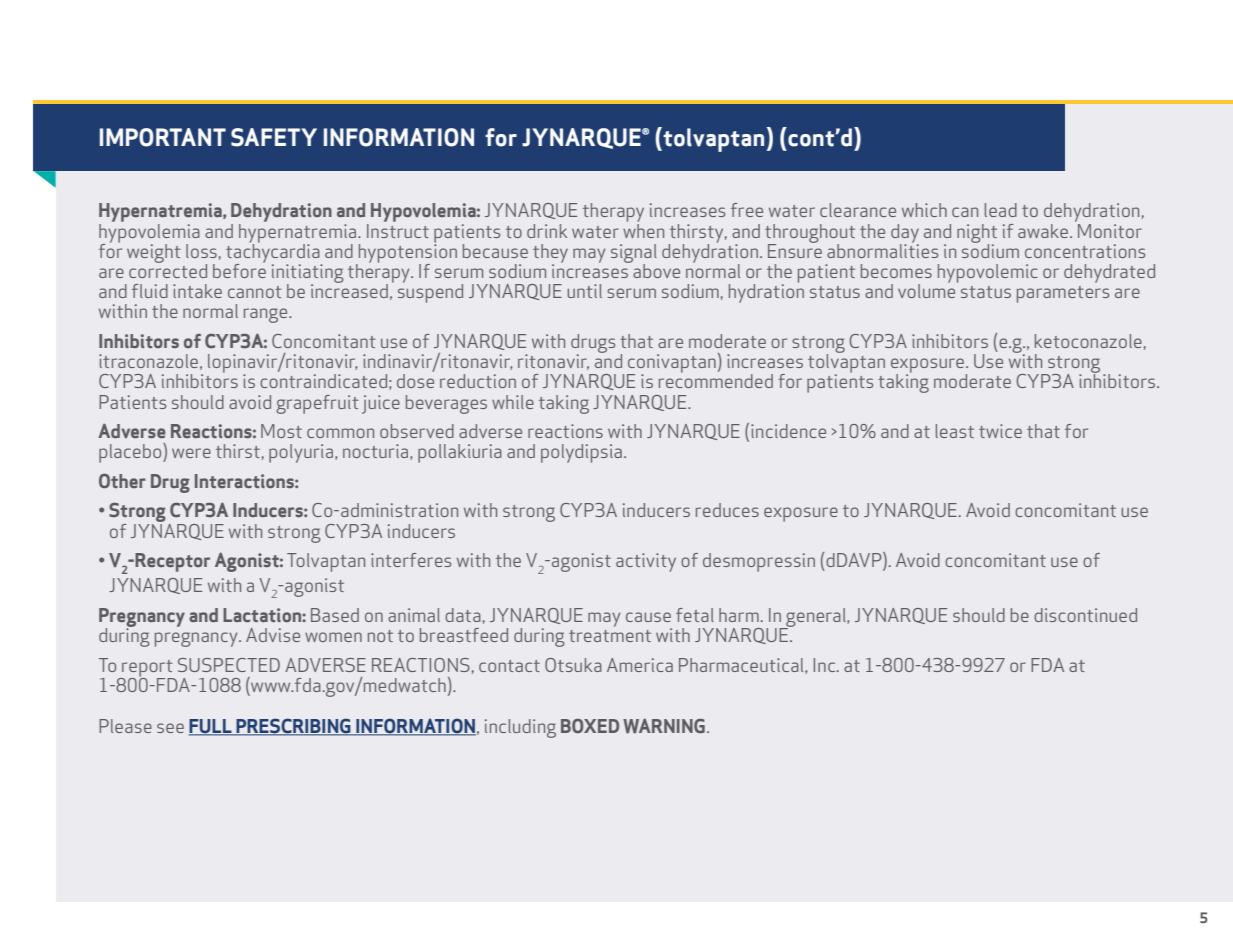  Describe the element at coordinates (590, 726) in the screenshot. I see `BOXED` at that location.
